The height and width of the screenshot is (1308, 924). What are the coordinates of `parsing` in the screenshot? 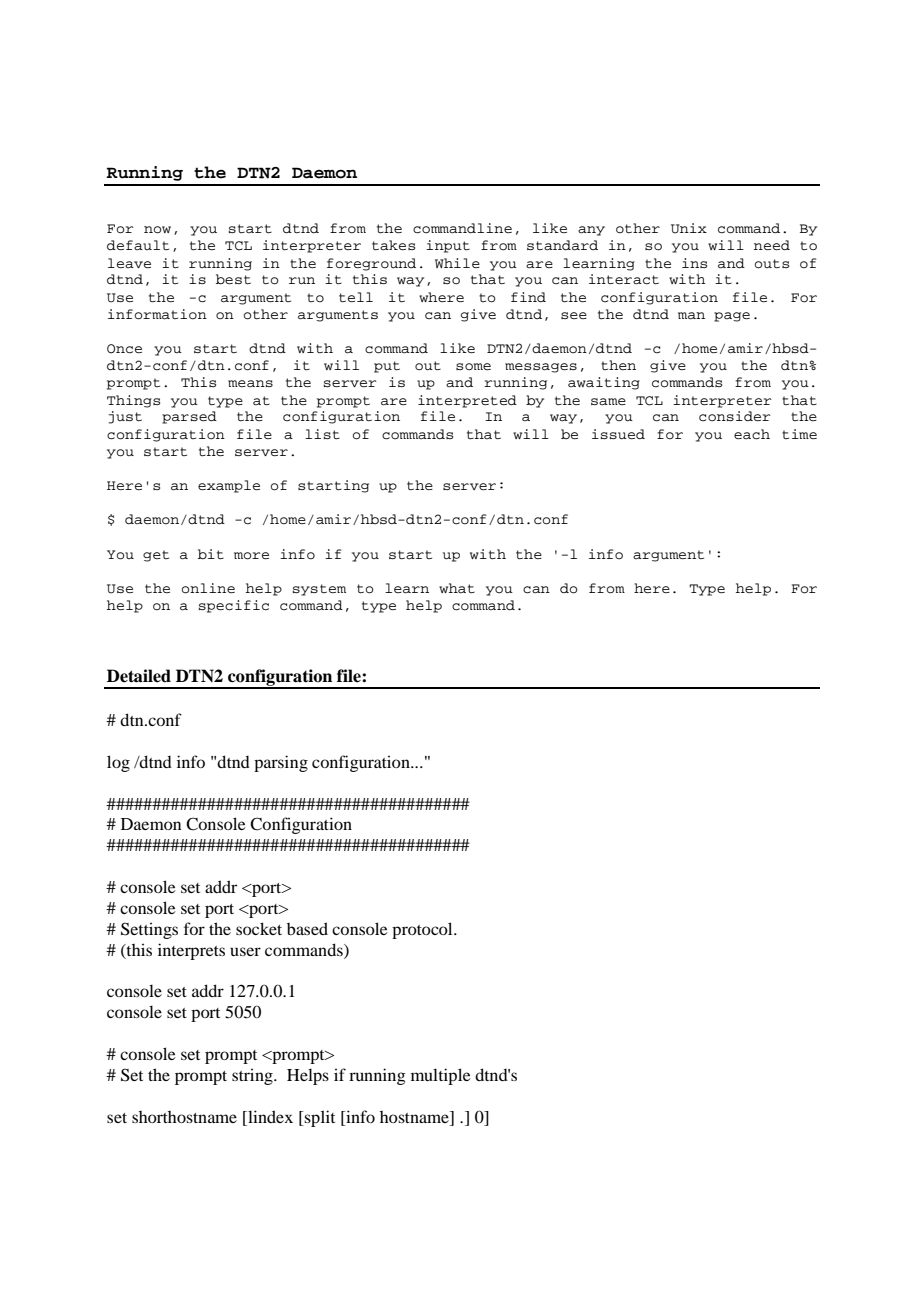 It's located at (281, 763).
